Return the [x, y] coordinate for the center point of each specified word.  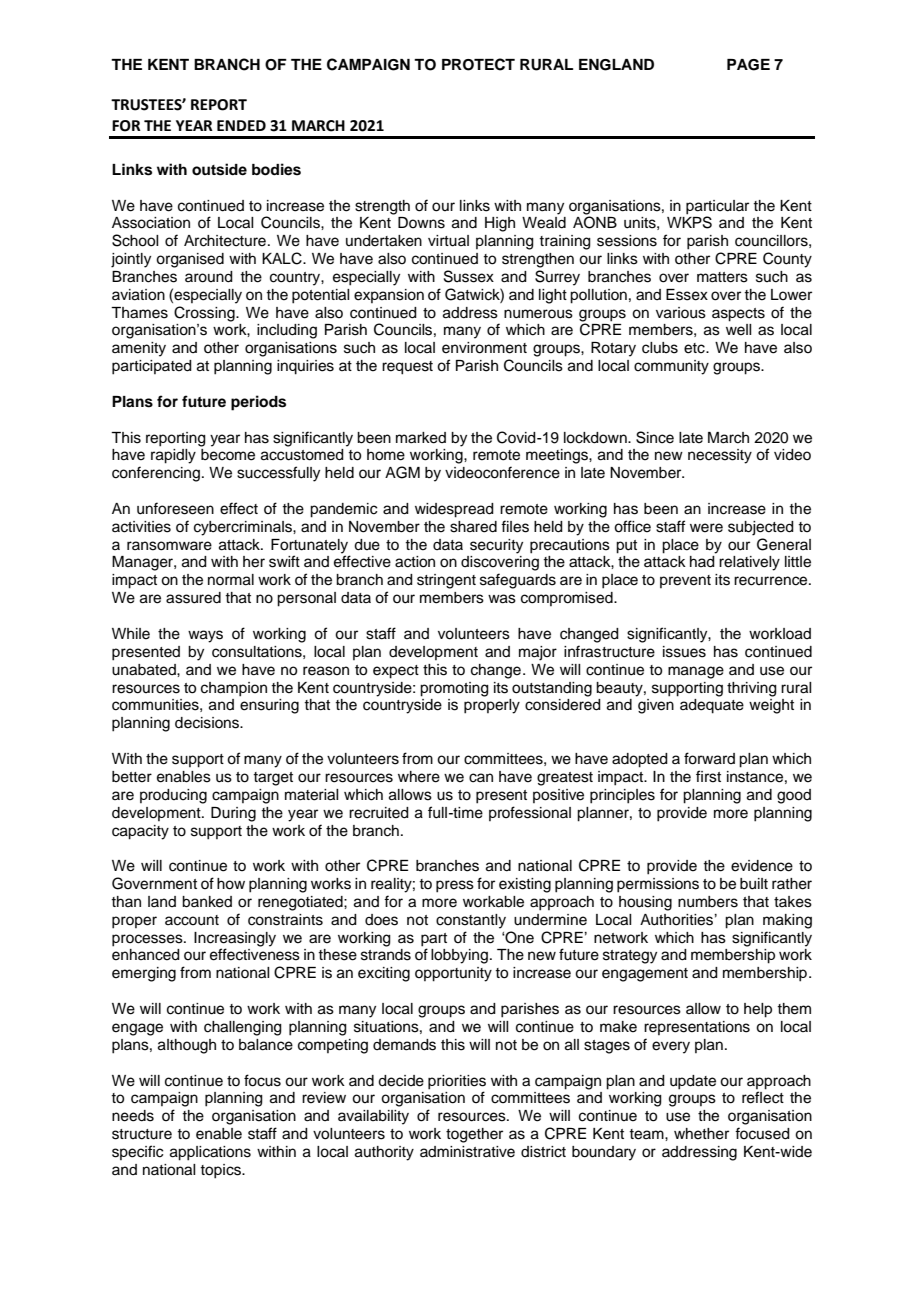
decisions [208, 723]
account [192, 920]
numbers [708, 902]
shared [473, 527]
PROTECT [478, 64]
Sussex [469, 276]
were [706, 528]
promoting [454, 689]
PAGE [748, 65]
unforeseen [175, 508]
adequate [712, 706]
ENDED [241, 125]
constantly [471, 921]
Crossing [205, 314]
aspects [738, 315]
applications [210, 1153]
